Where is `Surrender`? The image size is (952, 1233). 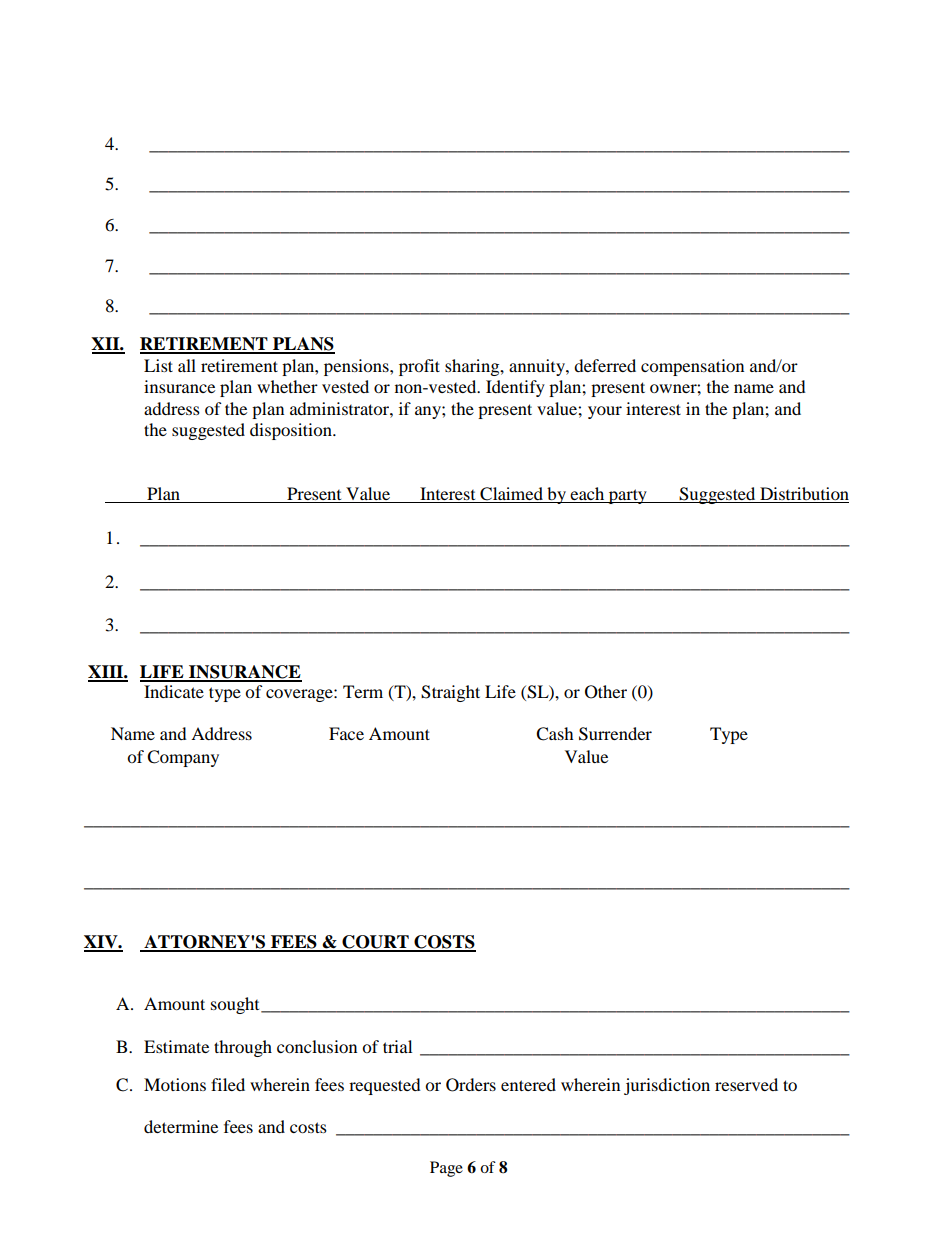 Surrender is located at coordinates (615, 734).
